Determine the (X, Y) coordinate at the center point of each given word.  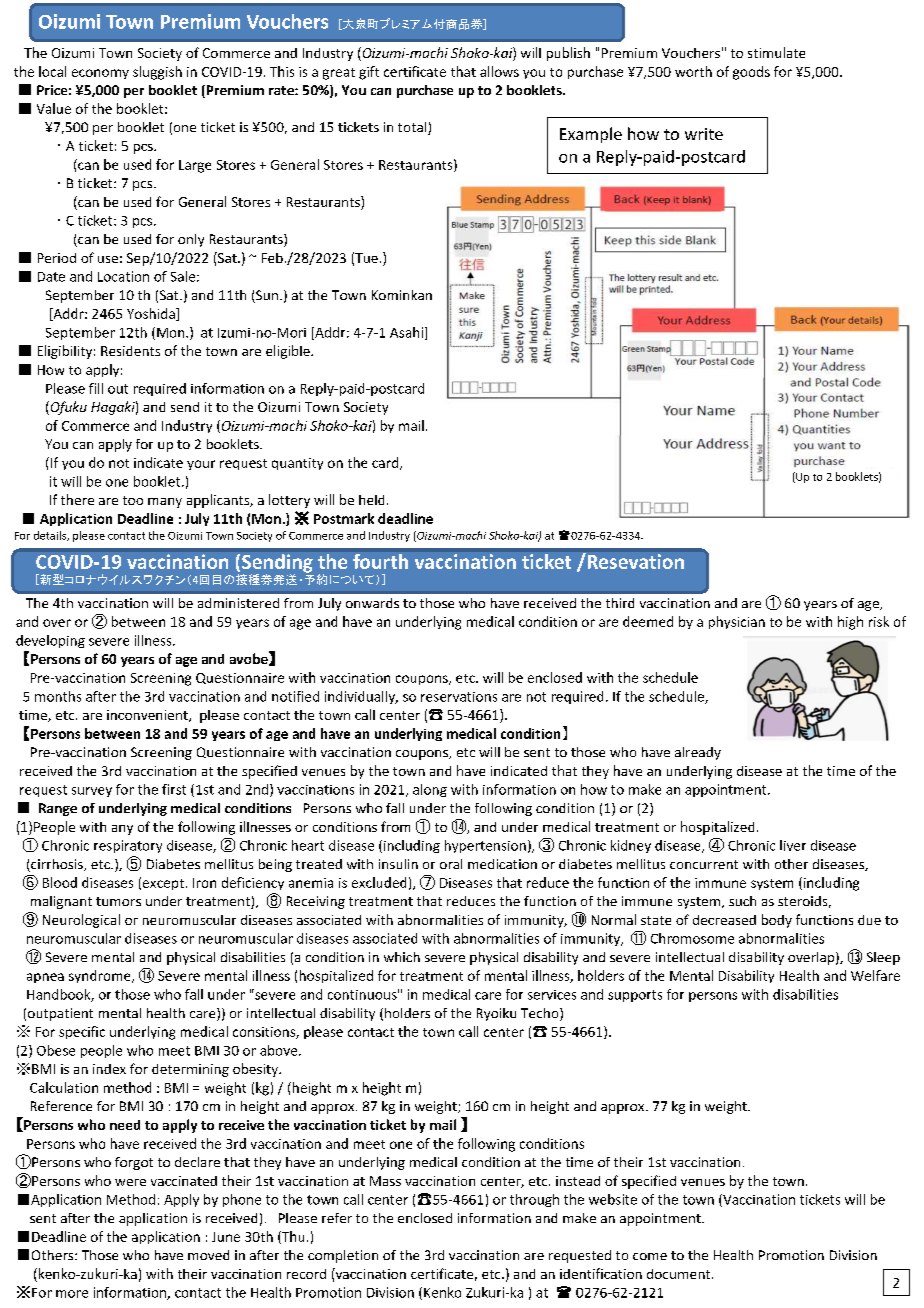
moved (208, 1255)
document (680, 1274)
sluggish (157, 73)
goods (751, 73)
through (534, 1200)
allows (499, 71)
